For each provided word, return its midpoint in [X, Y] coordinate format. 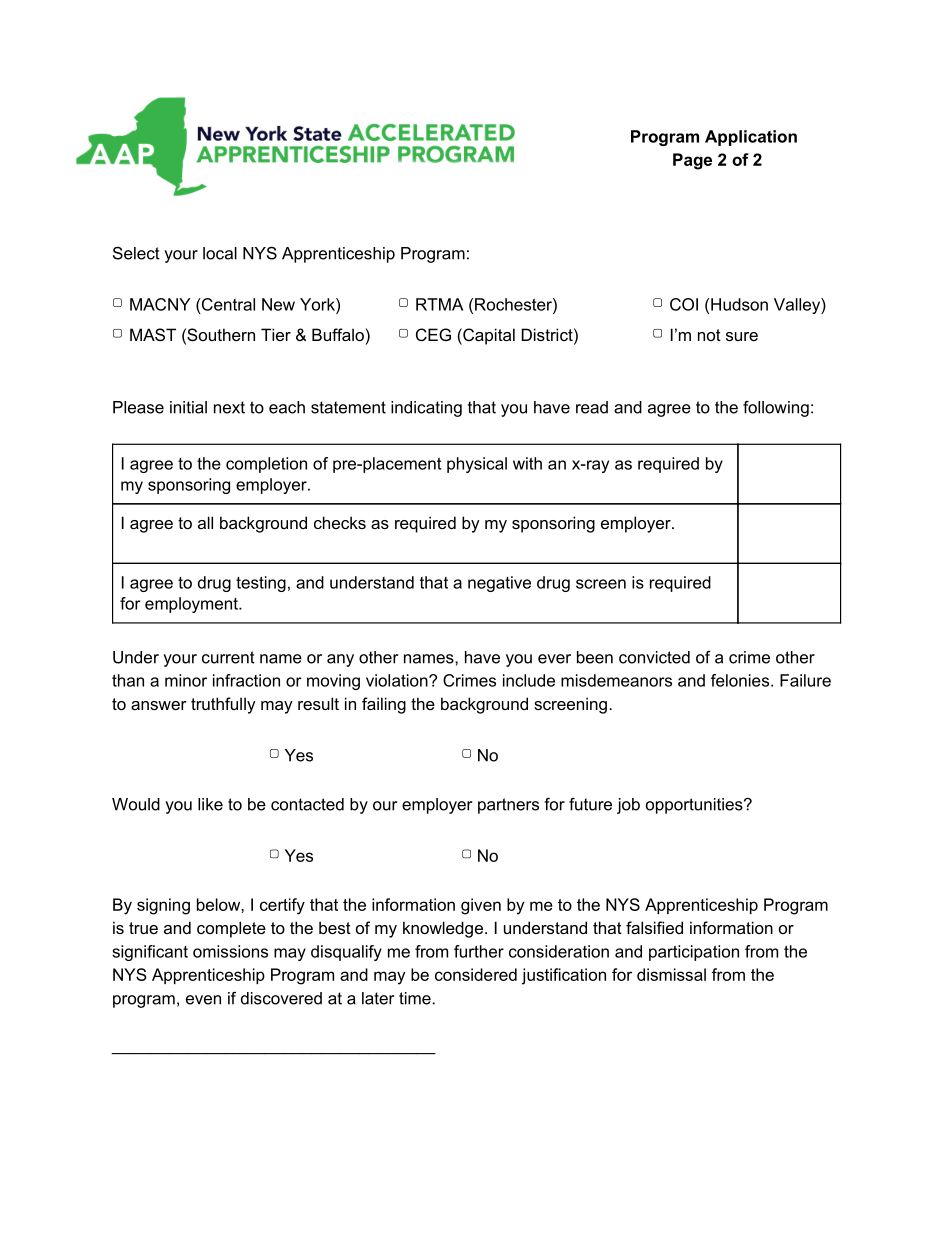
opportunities [695, 806]
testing [261, 584]
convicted [654, 657]
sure [742, 336]
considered [476, 974]
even [203, 1000]
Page [692, 161]
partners [508, 806]
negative [499, 584]
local [220, 253]
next [229, 407]
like [210, 804]
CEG [433, 334]
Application [751, 138]
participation [694, 953]
